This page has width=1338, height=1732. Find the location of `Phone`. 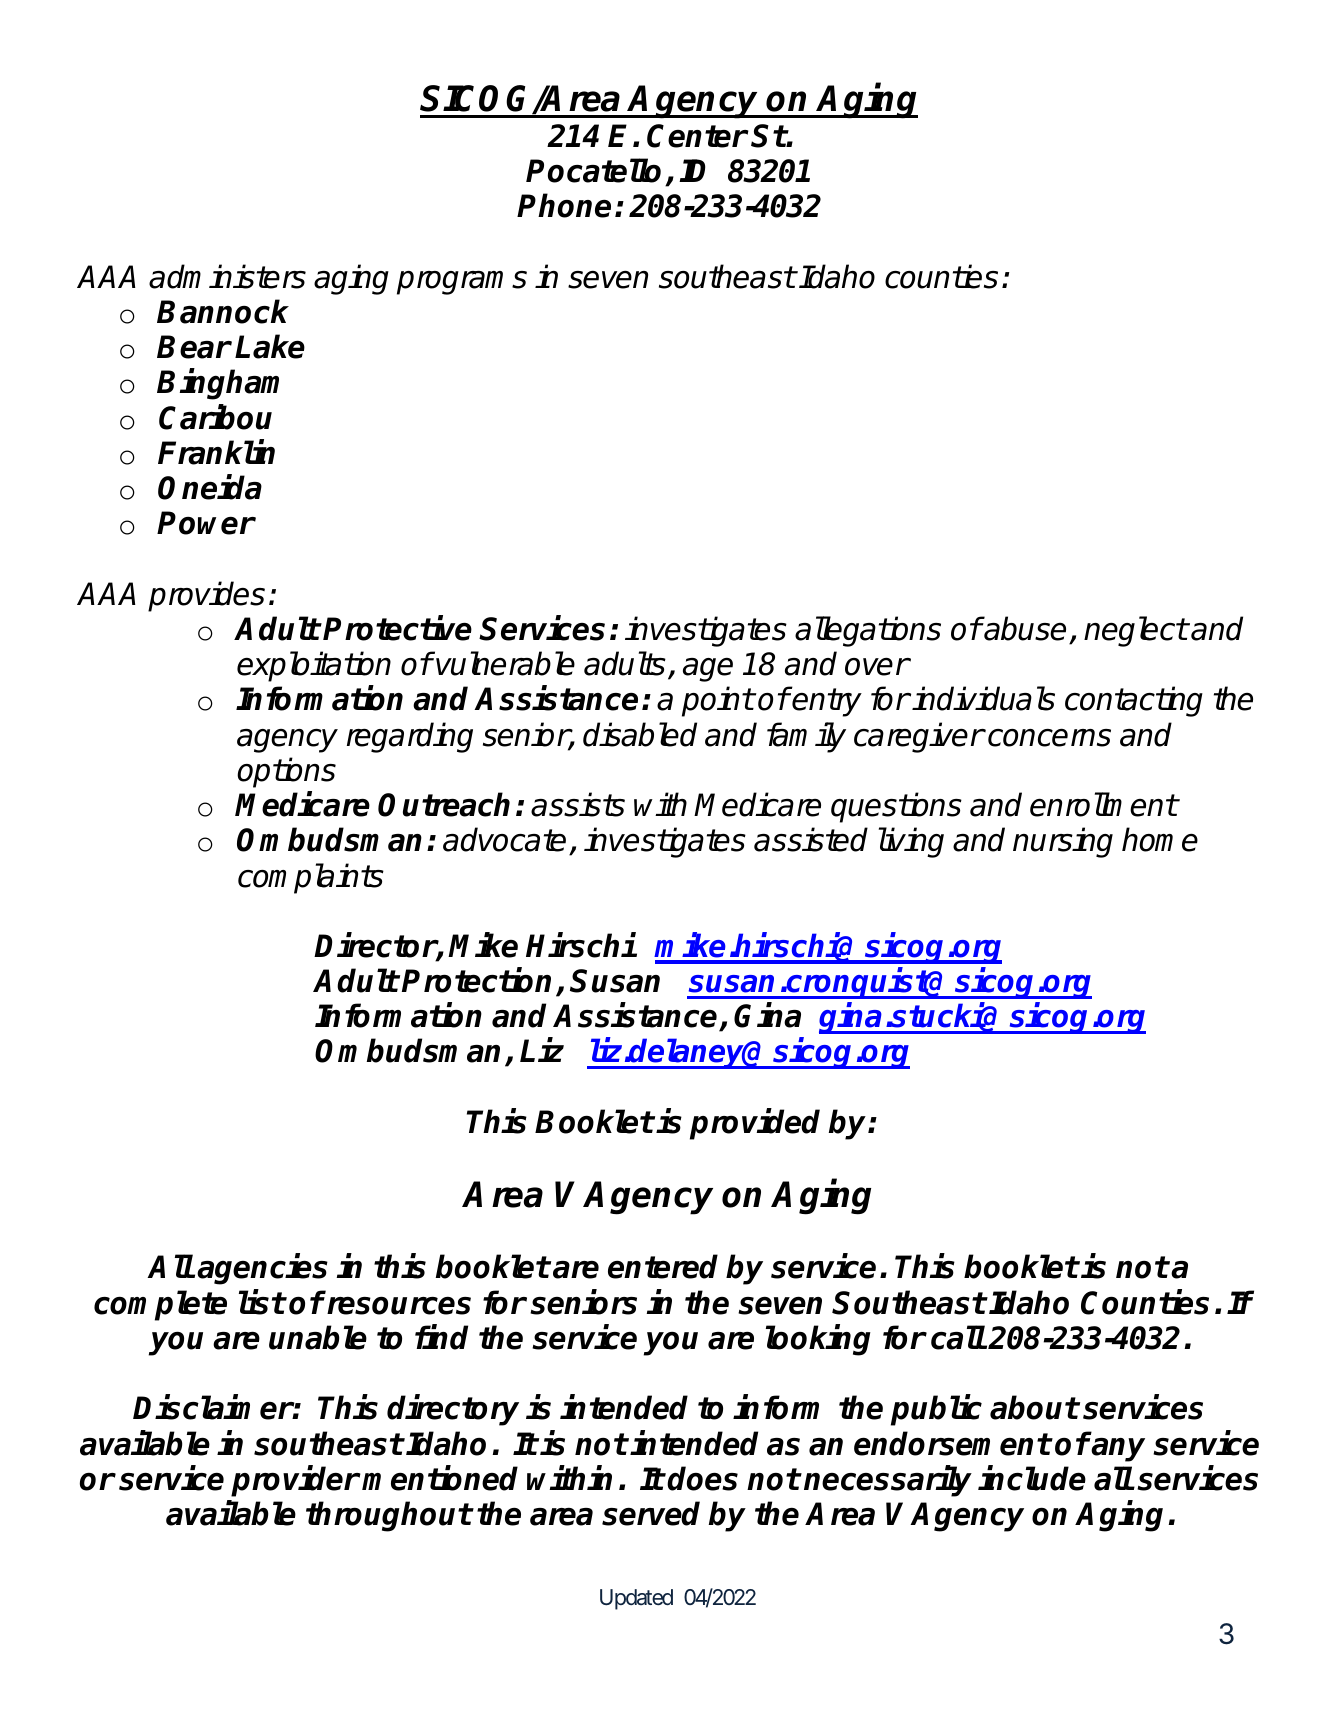

Phone is located at coordinates (564, 205).
